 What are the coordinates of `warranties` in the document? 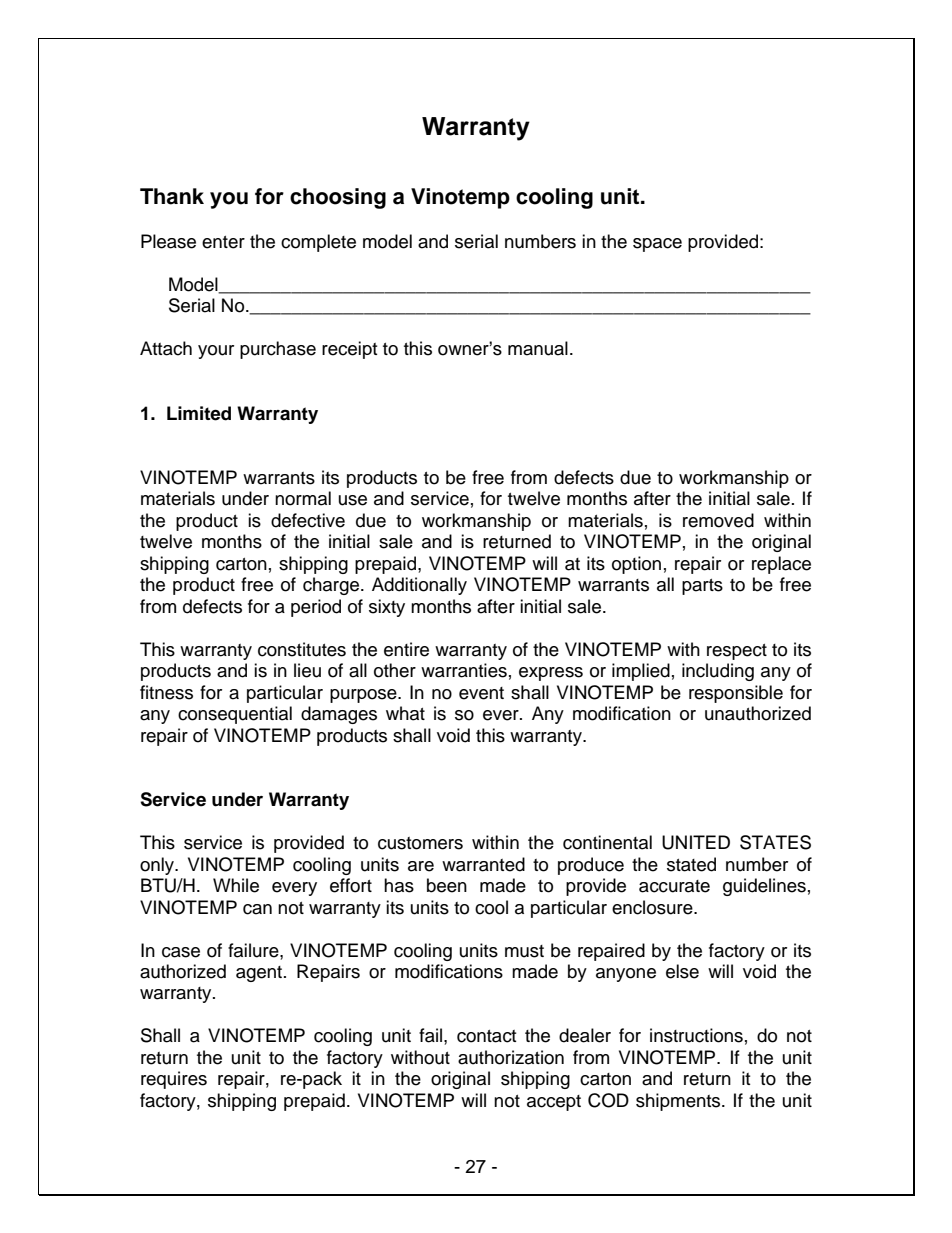 It's located at (464, 670).
